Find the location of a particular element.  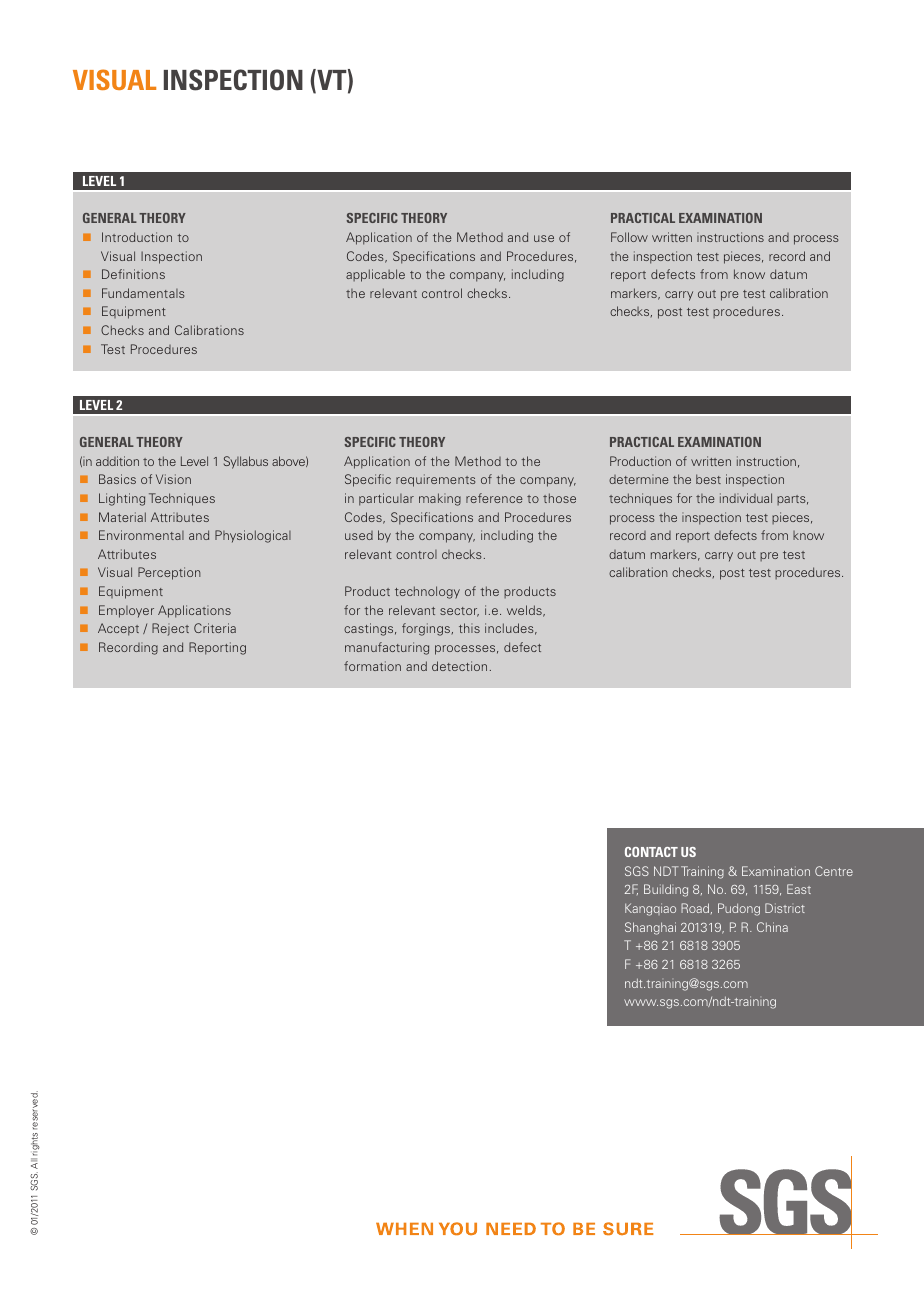

Shanghai is located at coordinates (650, 928).
